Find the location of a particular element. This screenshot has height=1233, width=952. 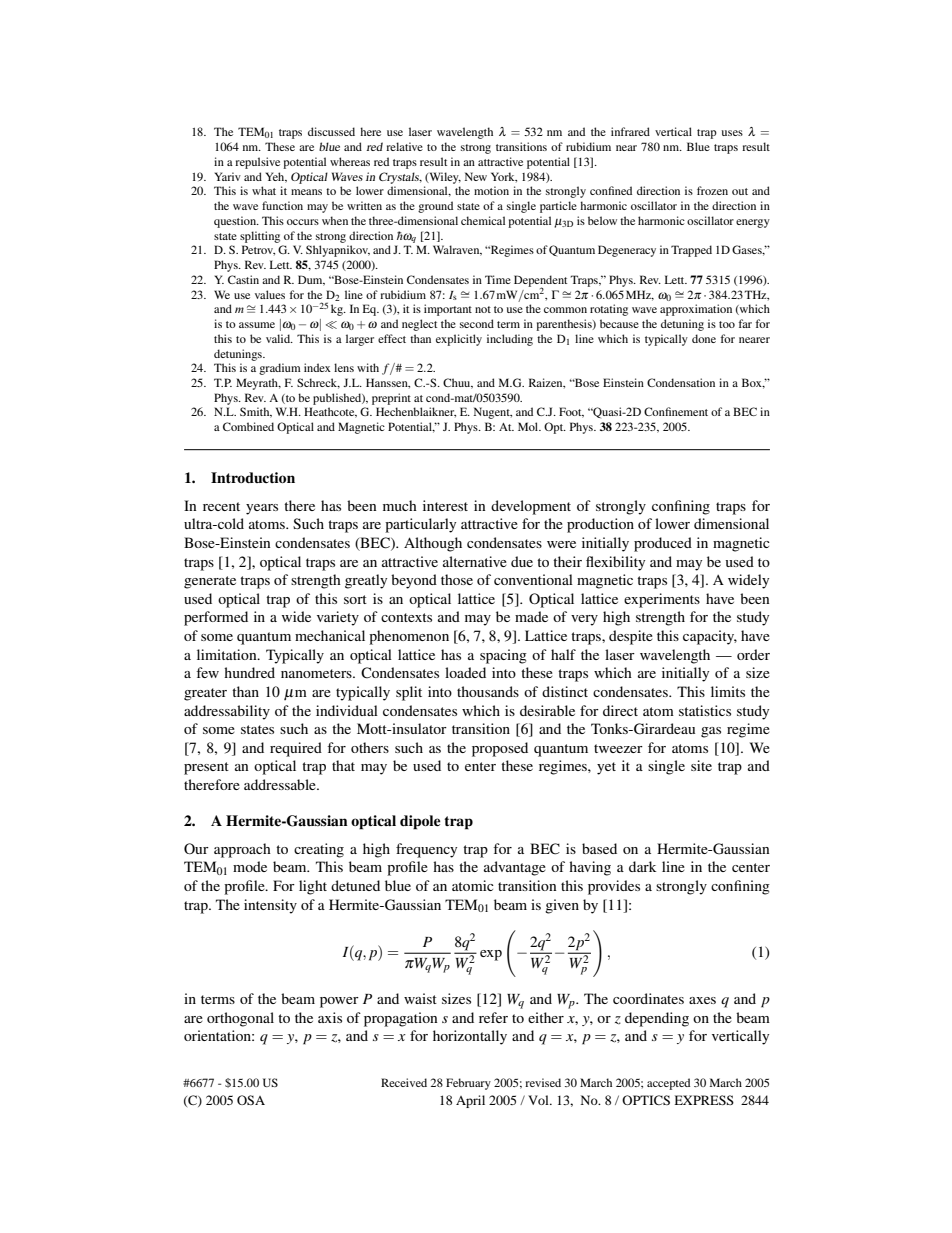

those is located at coordinates (457, 579).
